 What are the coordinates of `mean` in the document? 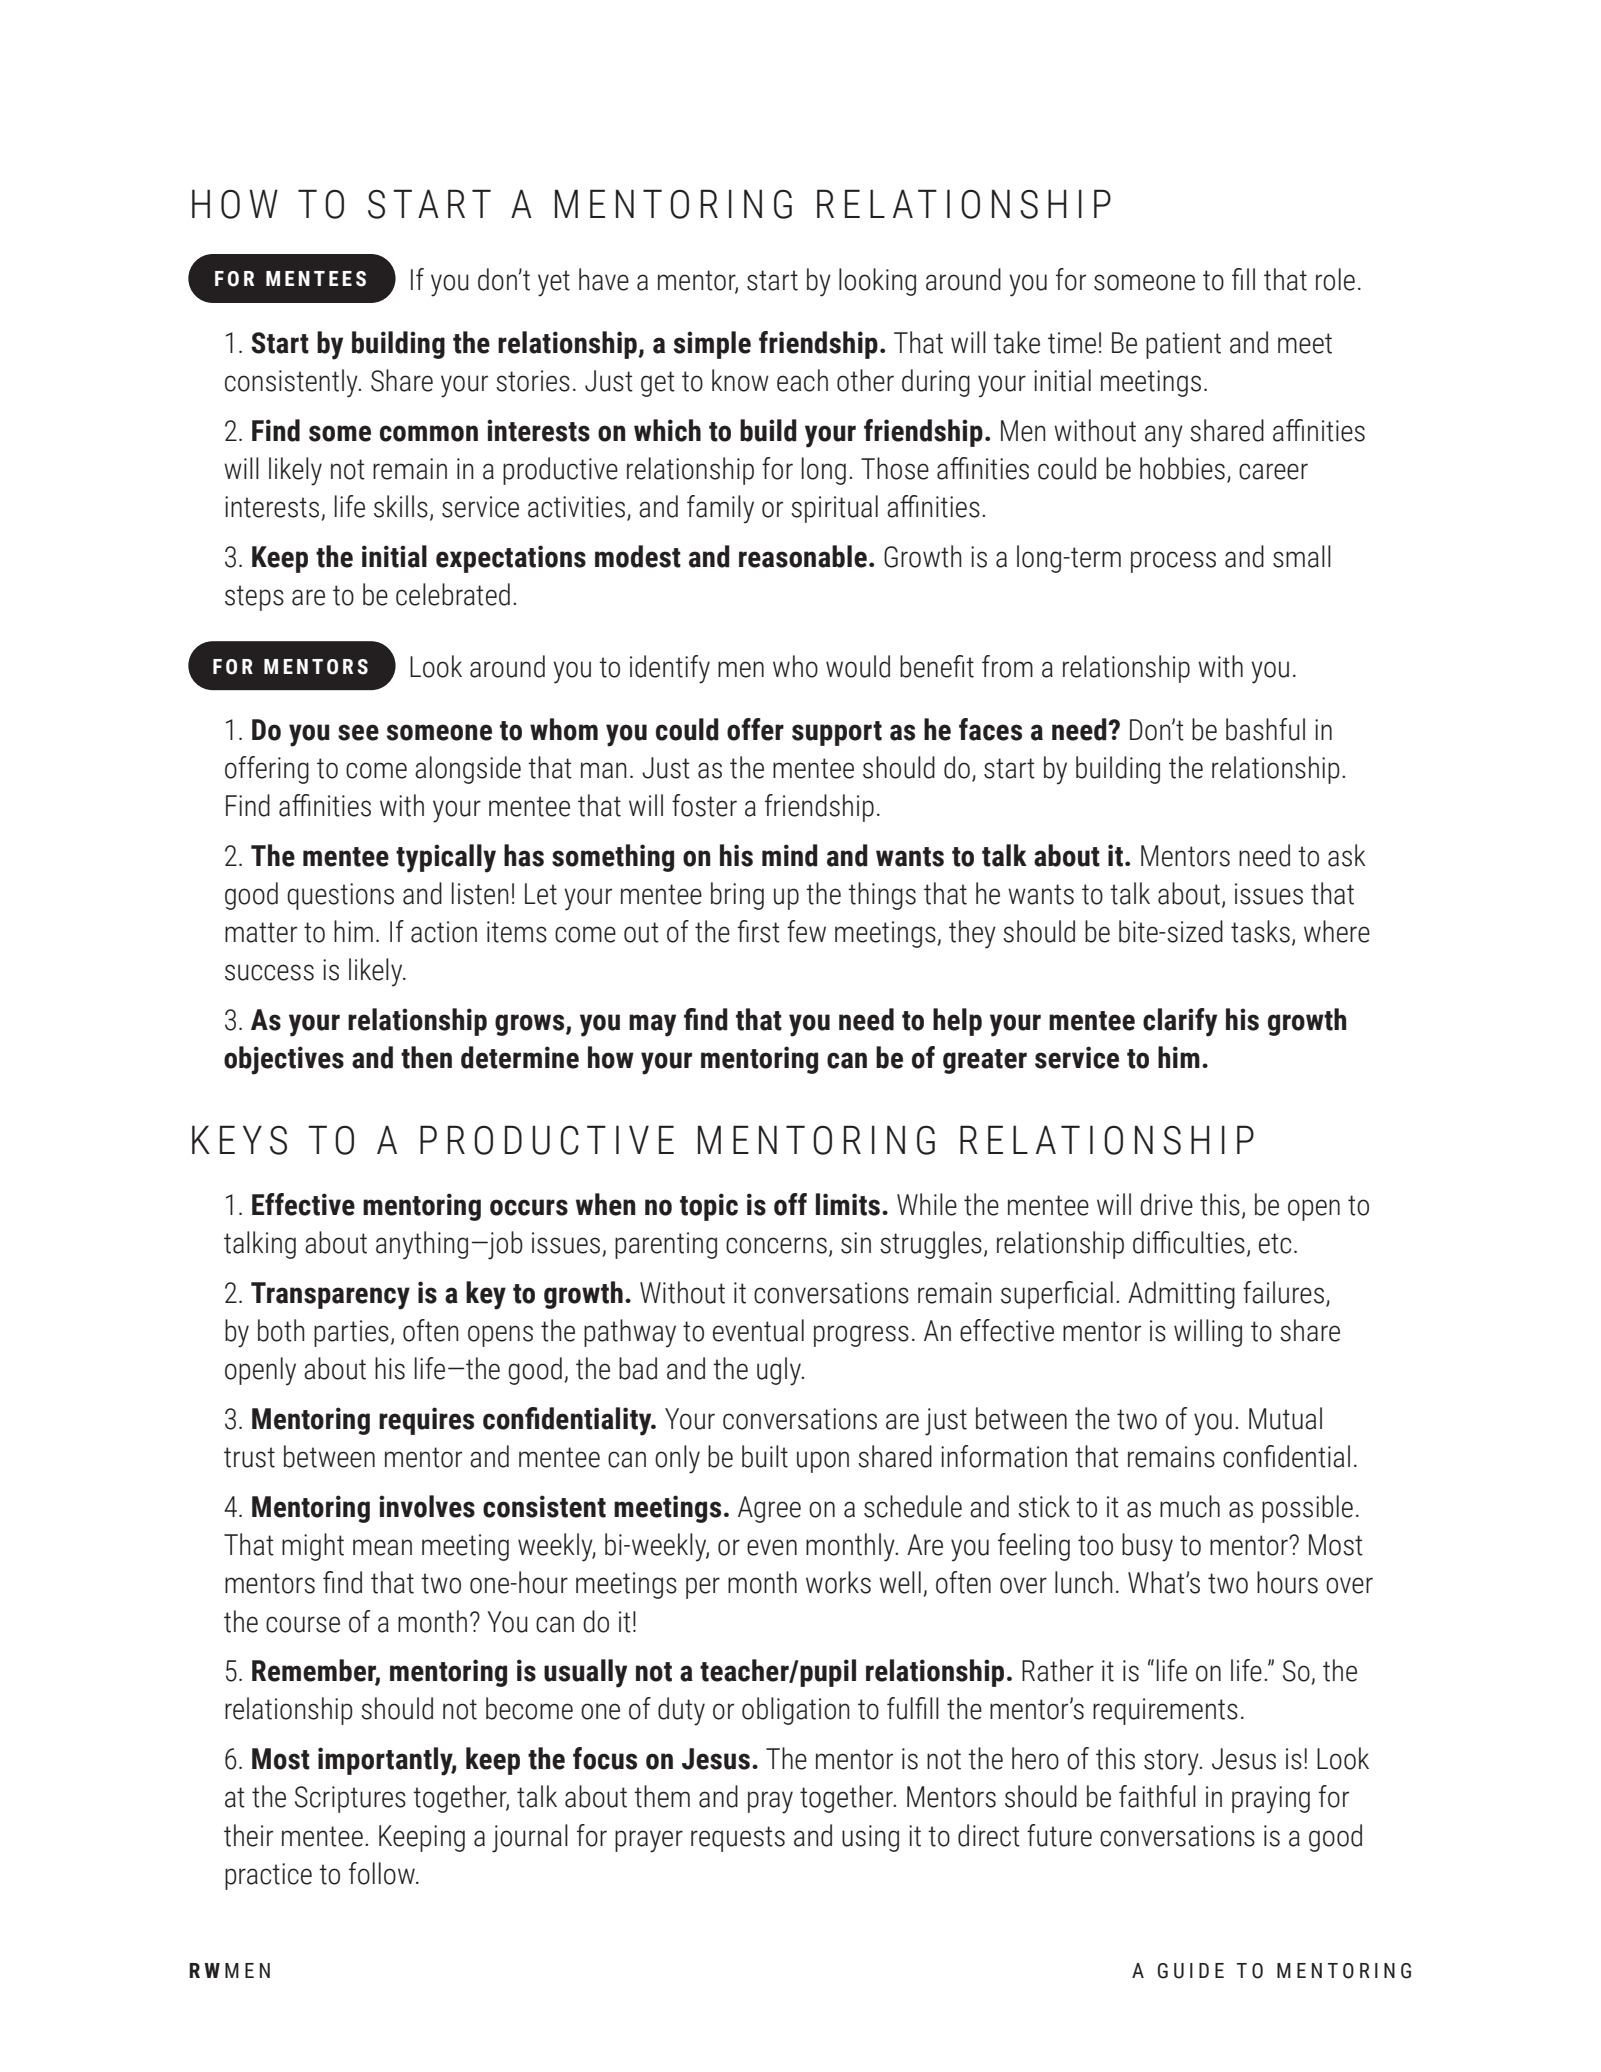 It's located at (382, 1547).
